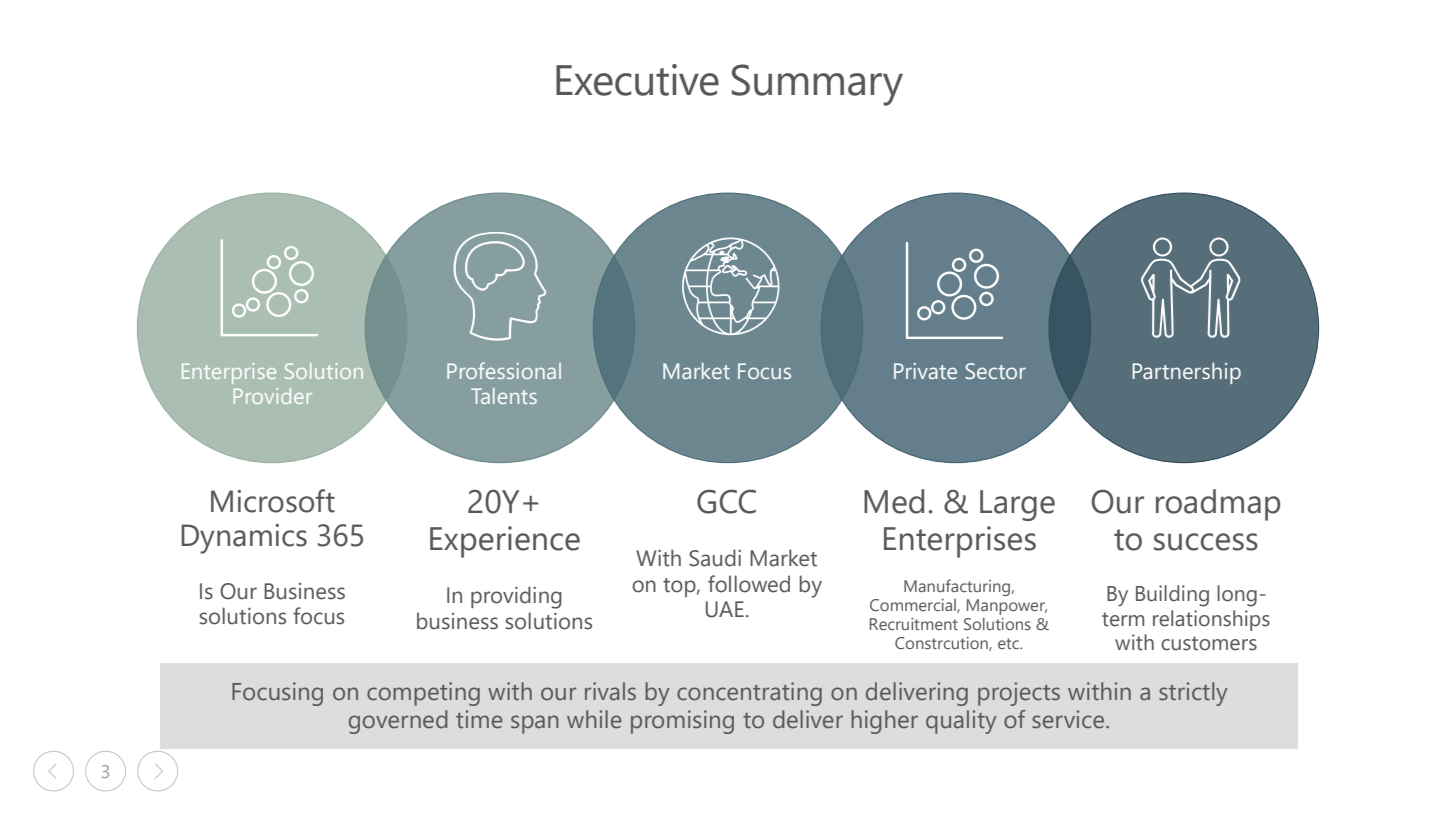 The width and height of the screenshot is (1456, 819). Describe the element at coordinates (995, 371) in the screenshot. I see `Sector` at that location.
